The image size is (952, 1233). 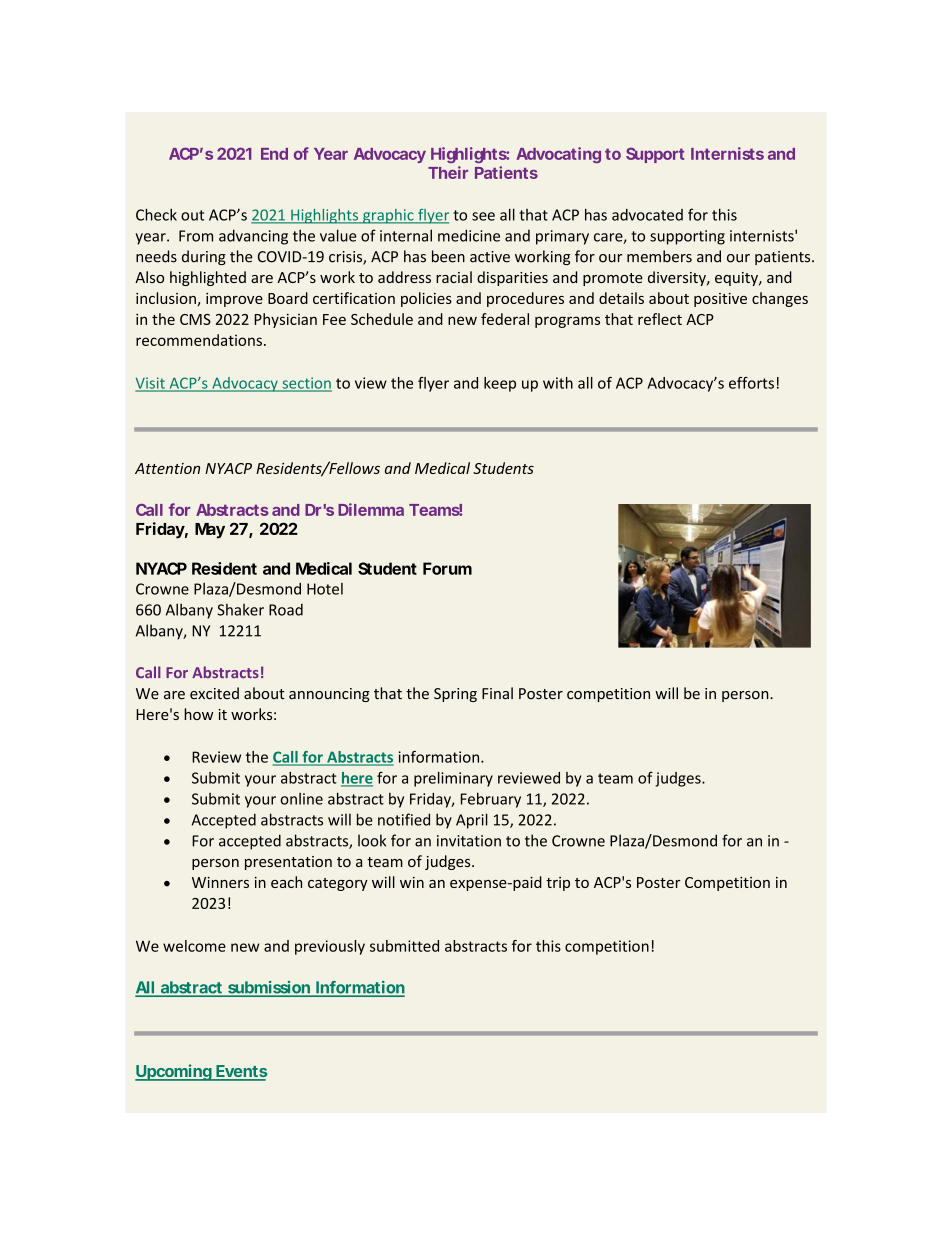 I want to click on May, so click(x=210, y=531).
